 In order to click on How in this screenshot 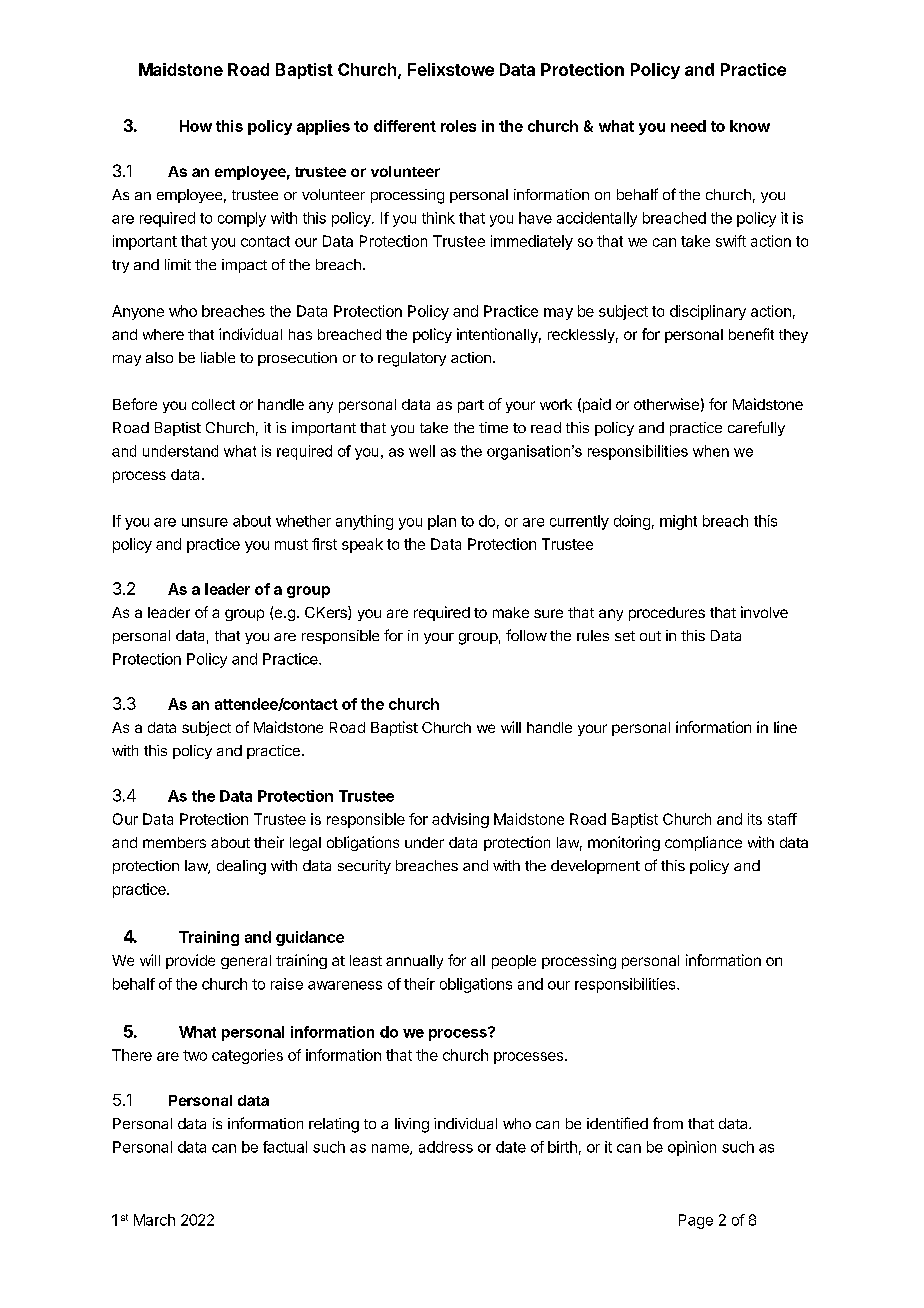, I will do `click(196, 126)`.
